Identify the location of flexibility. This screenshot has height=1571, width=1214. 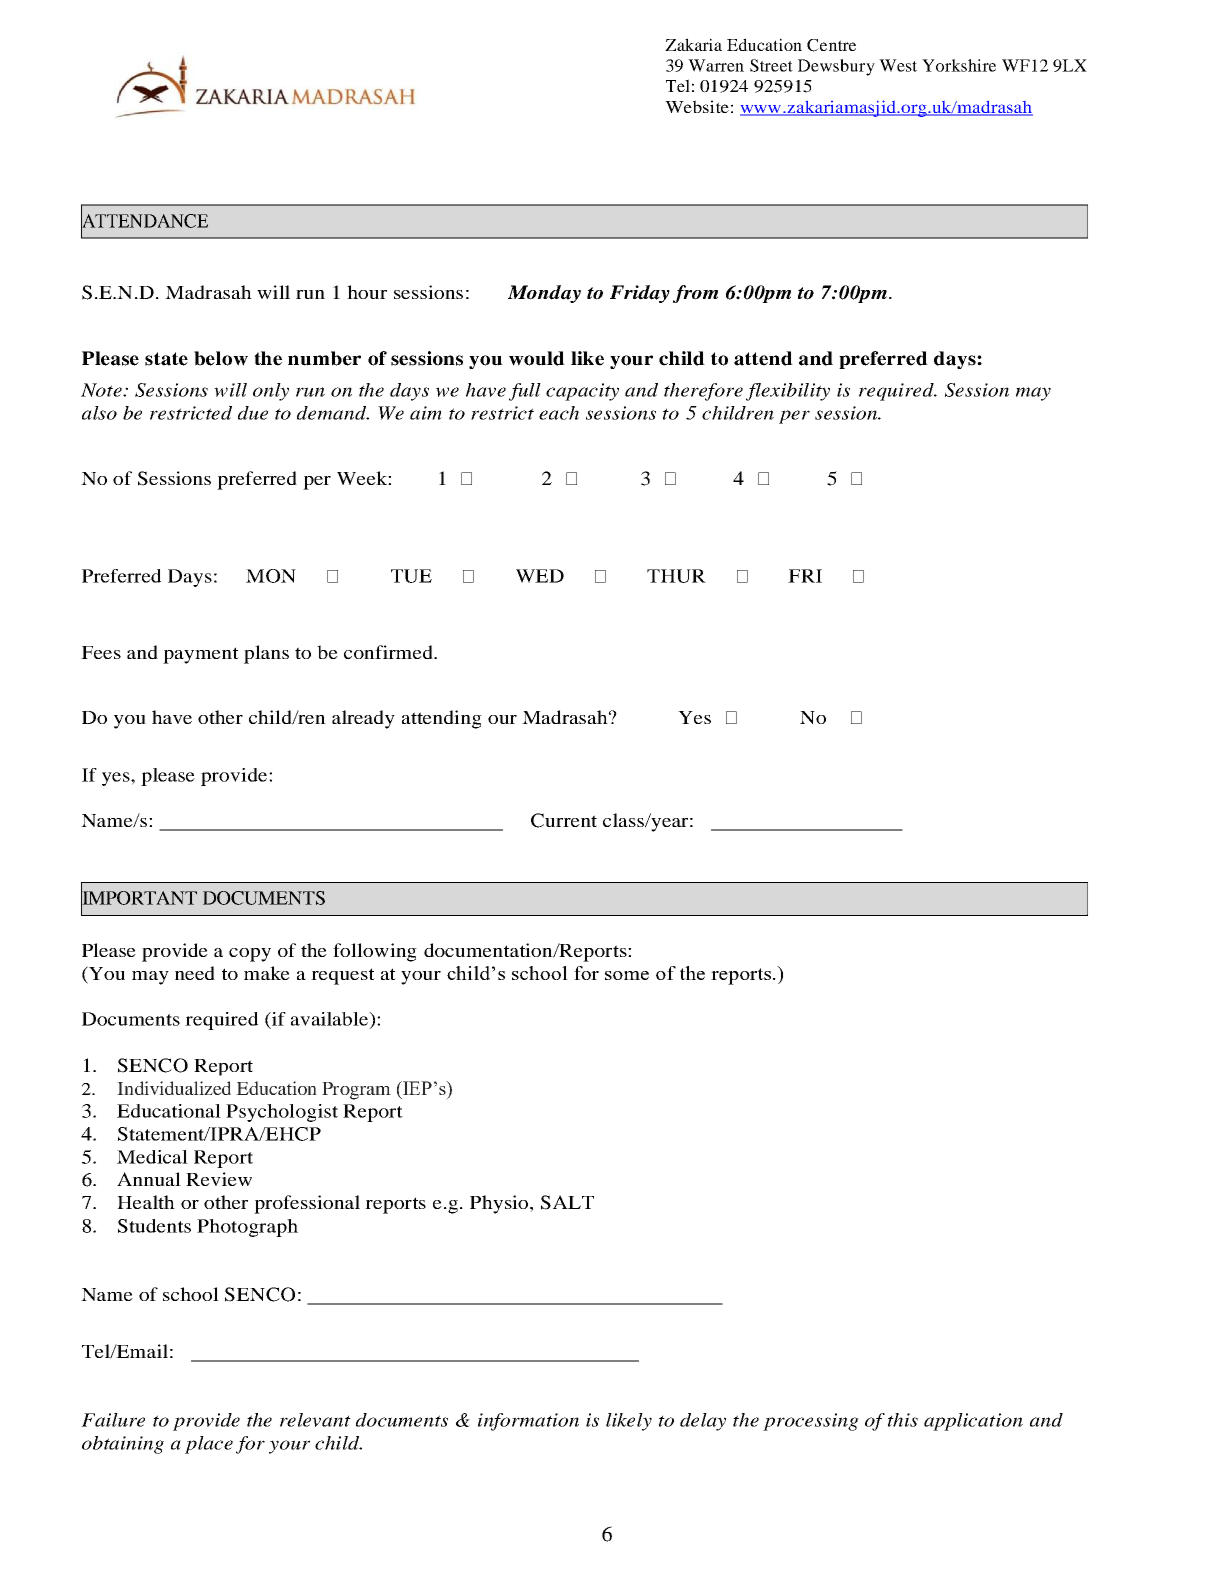
(788, 392).
